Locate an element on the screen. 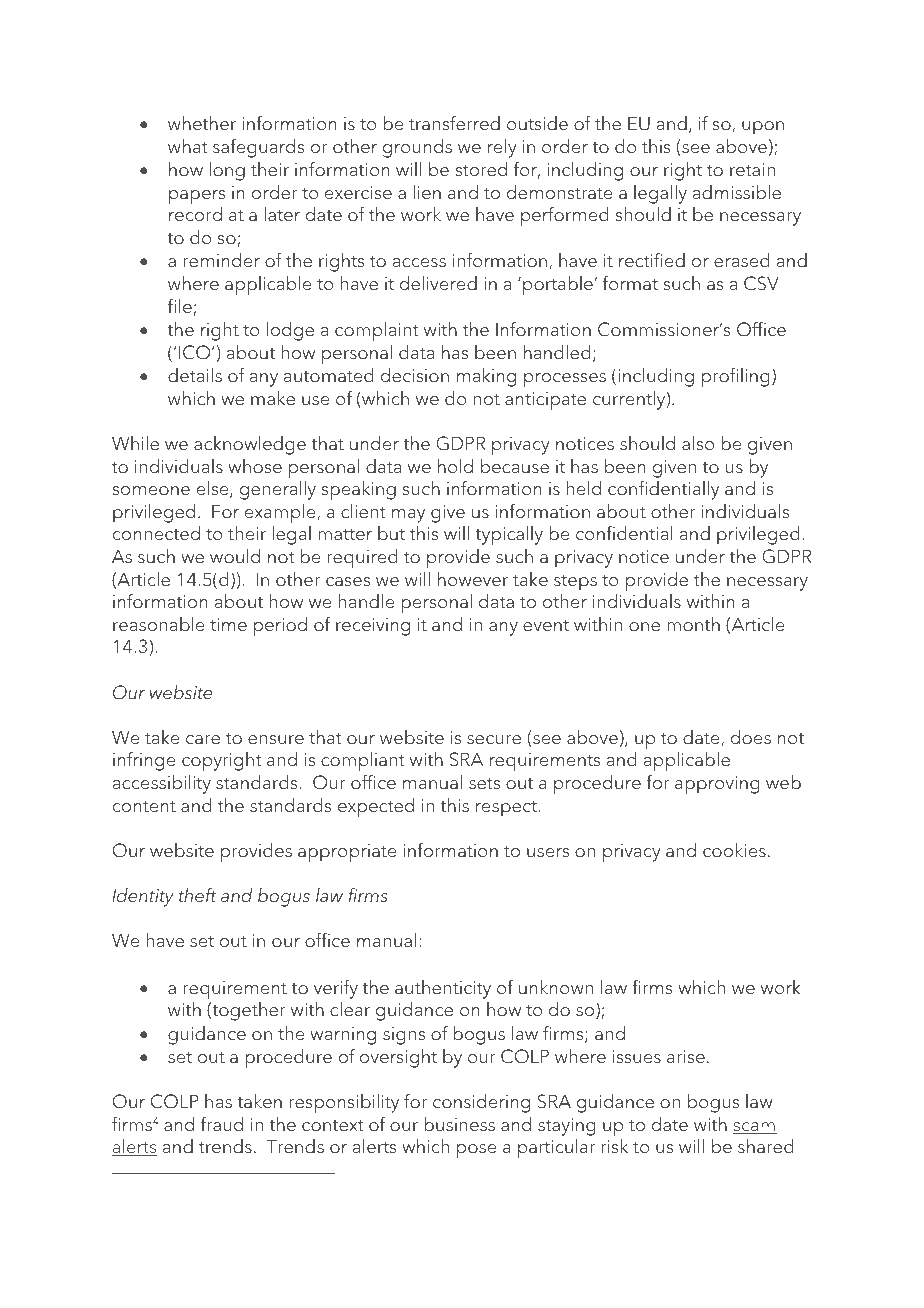 This screenshot has width=924, height=1308. retain is located at coordinates (752, 170).
